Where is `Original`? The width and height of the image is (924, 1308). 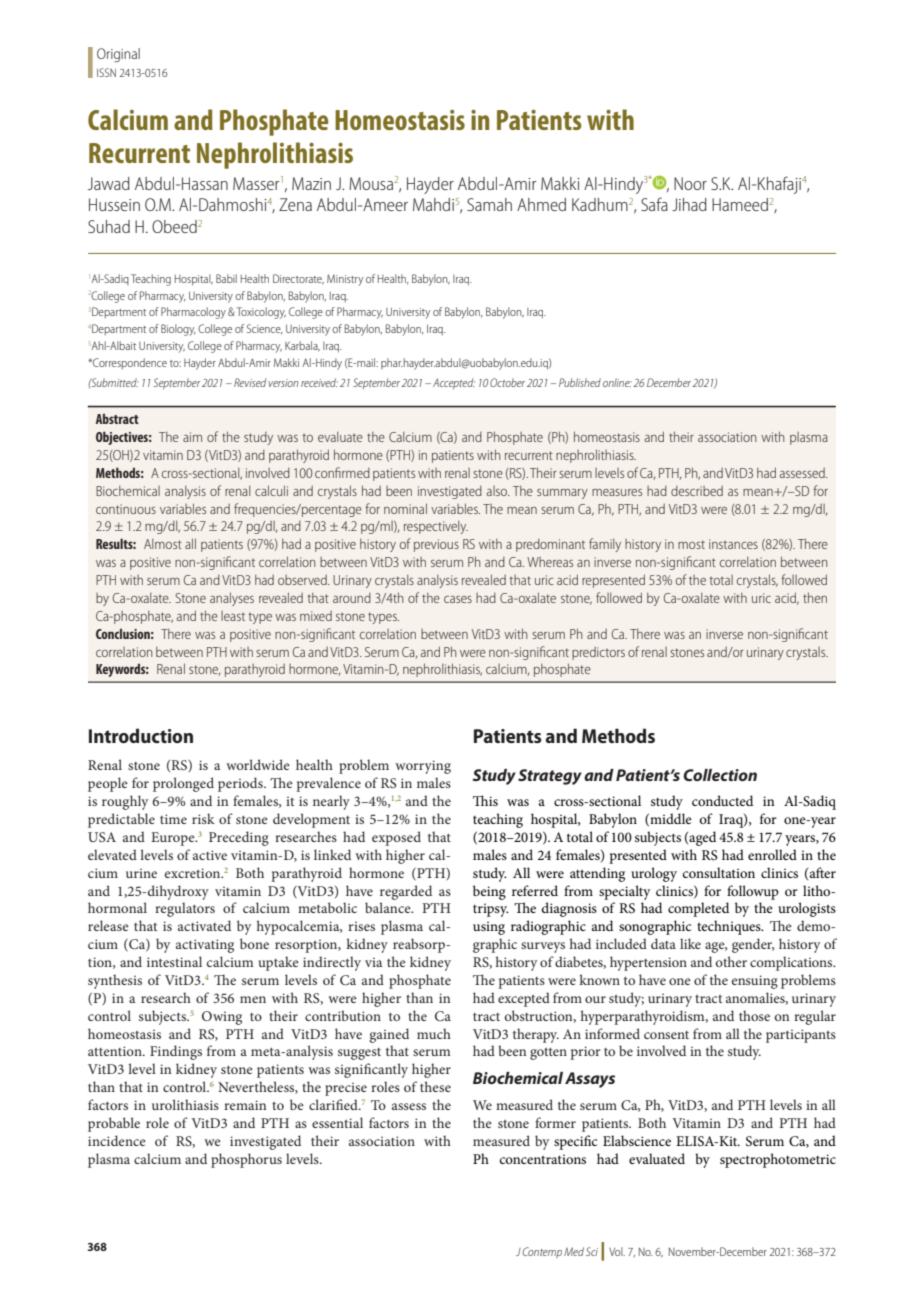
Original is located at coordinates (118, 55).
